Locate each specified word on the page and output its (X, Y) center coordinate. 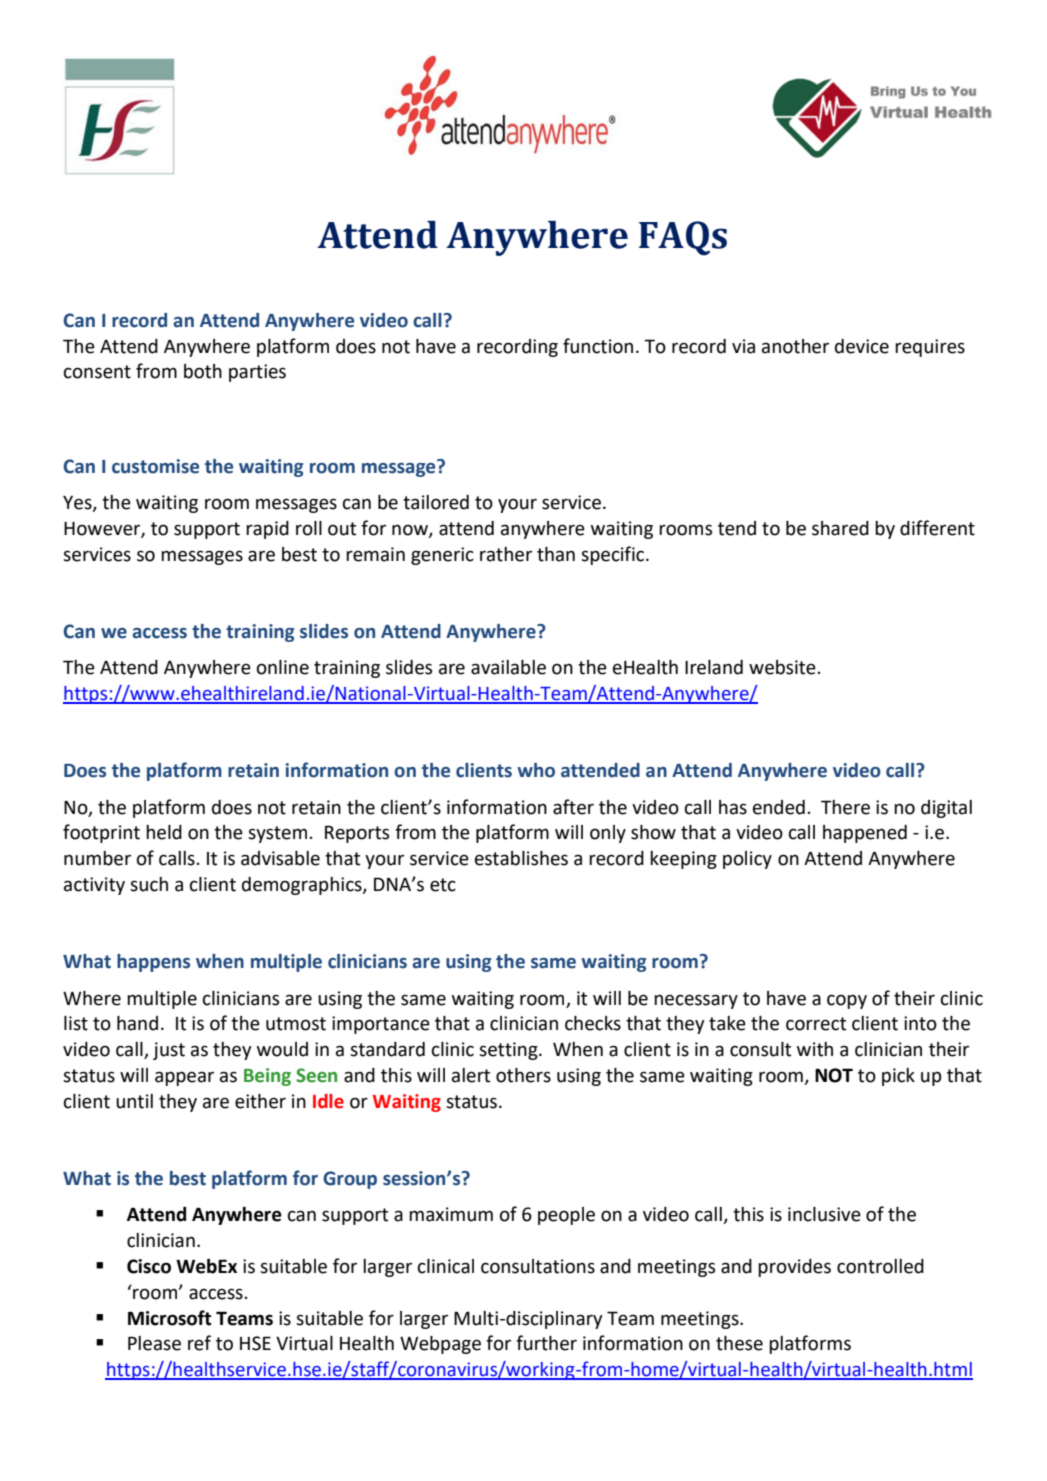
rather (506, 554)
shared (840, 528)
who (536, 770)
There (845, 807)
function (598, 346)
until (134, 1101)
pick (898, 1077)
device (862, 346)
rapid (267, 530)
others (523, 1075)
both (203, 371)
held (164, 832)
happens (153, 963)
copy (847, 1001)
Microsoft (169, 1318)
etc (443, 885)
